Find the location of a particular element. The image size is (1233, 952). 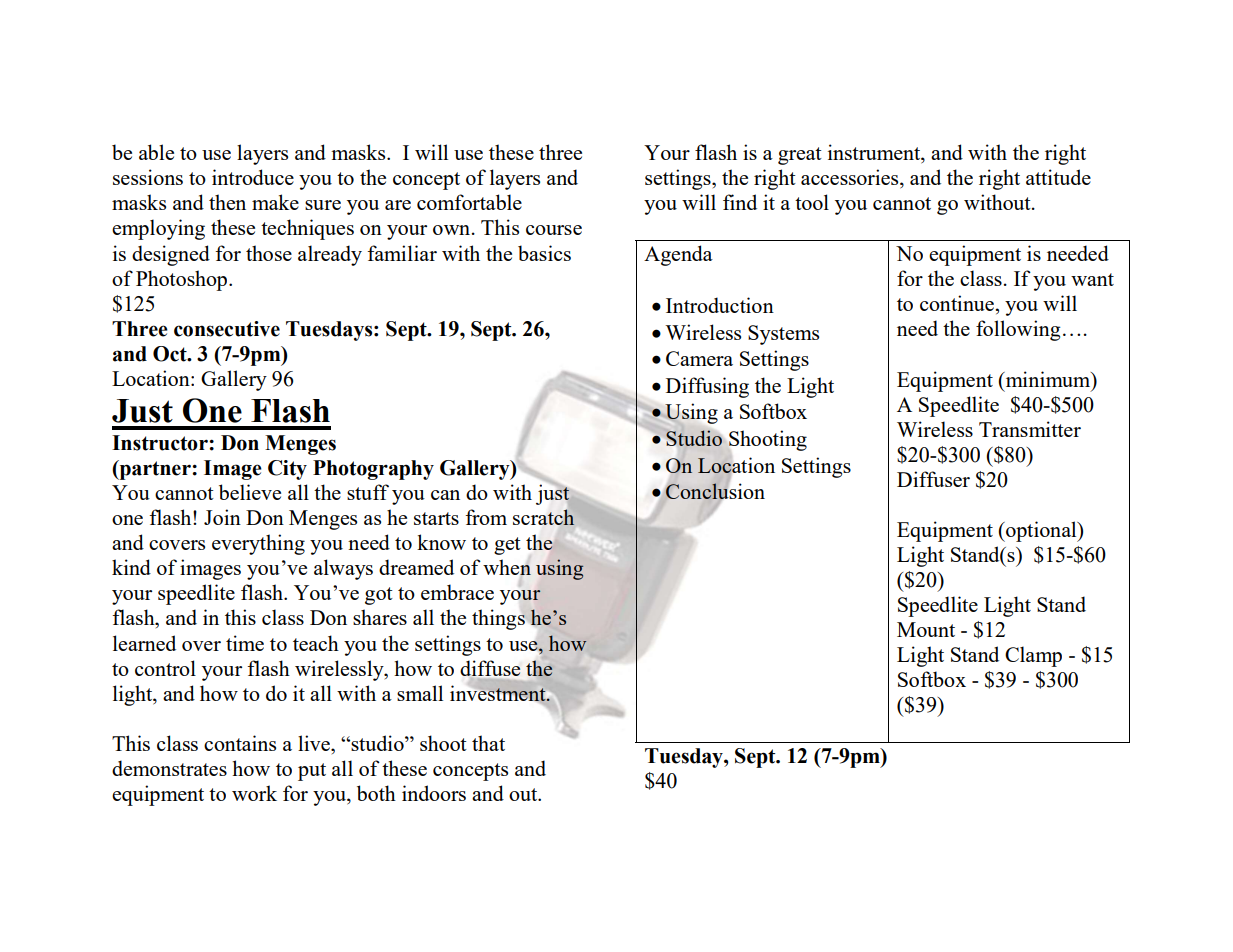

Clamp is located at coordinates (1033, 656).
